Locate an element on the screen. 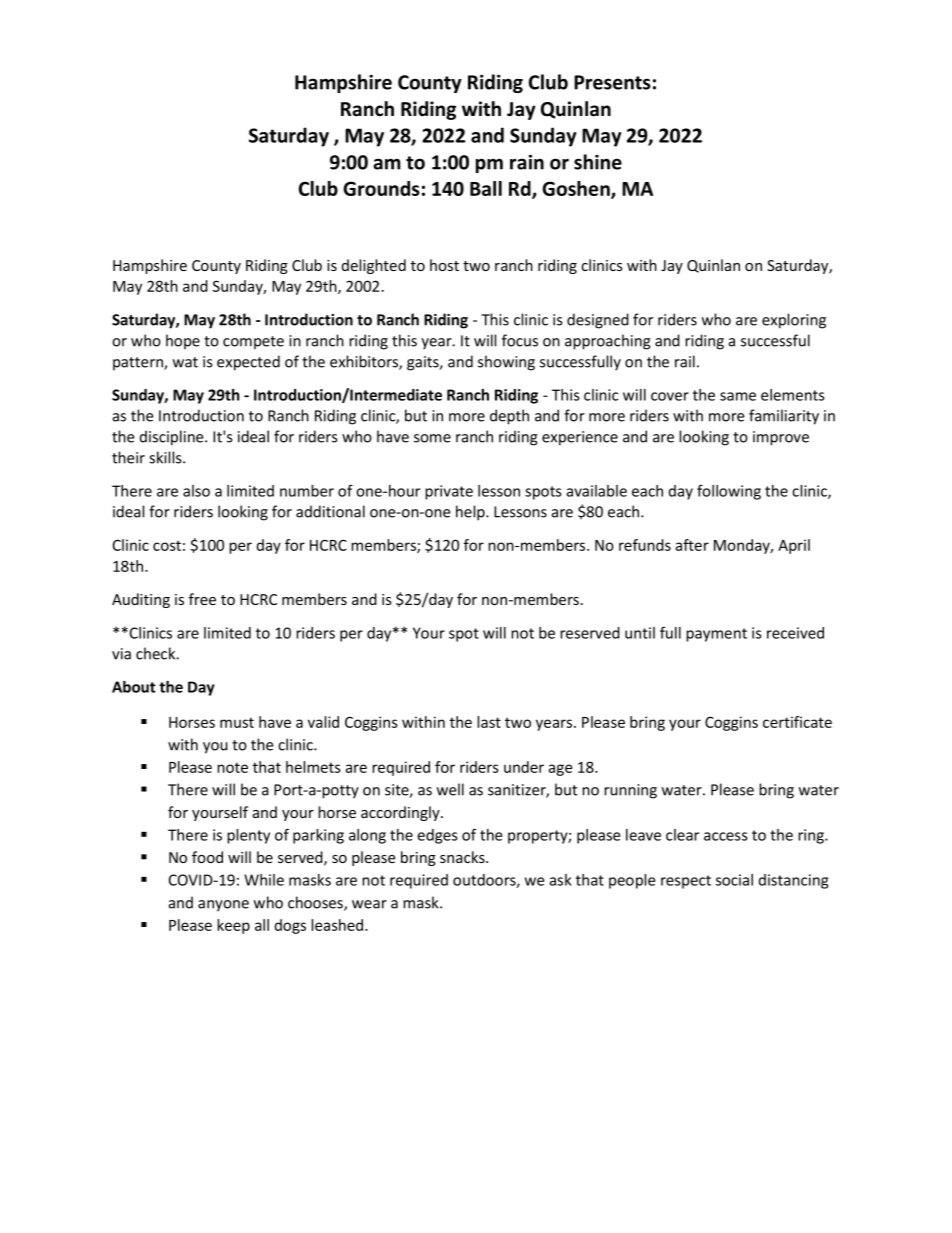 The width and height of the screenshot is (952, 1233). anyone is located at coordinates (223, 906).
